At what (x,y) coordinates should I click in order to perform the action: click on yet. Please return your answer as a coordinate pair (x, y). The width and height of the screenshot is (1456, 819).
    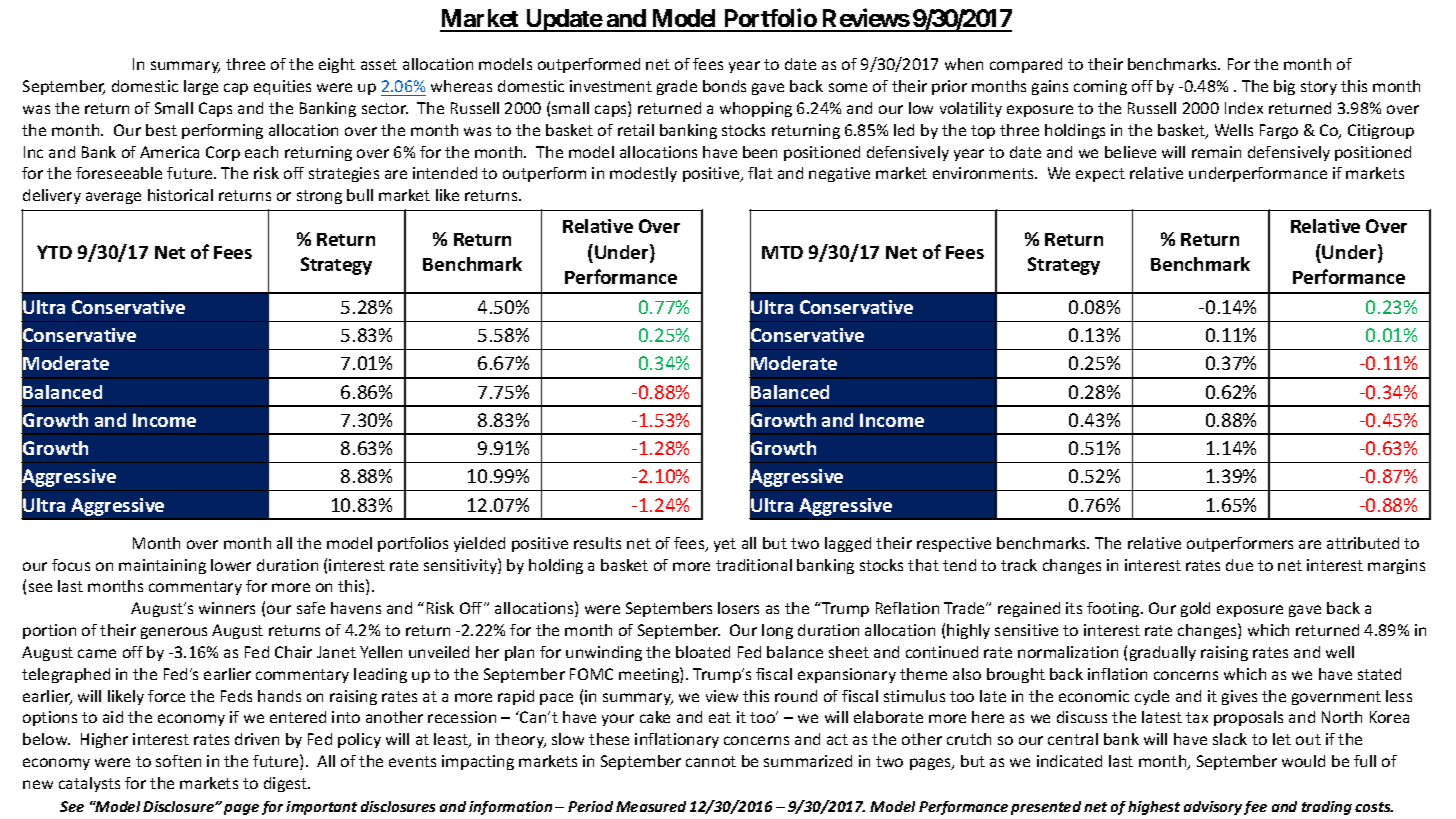
    Looking at the image, I should click on (725, 545).
